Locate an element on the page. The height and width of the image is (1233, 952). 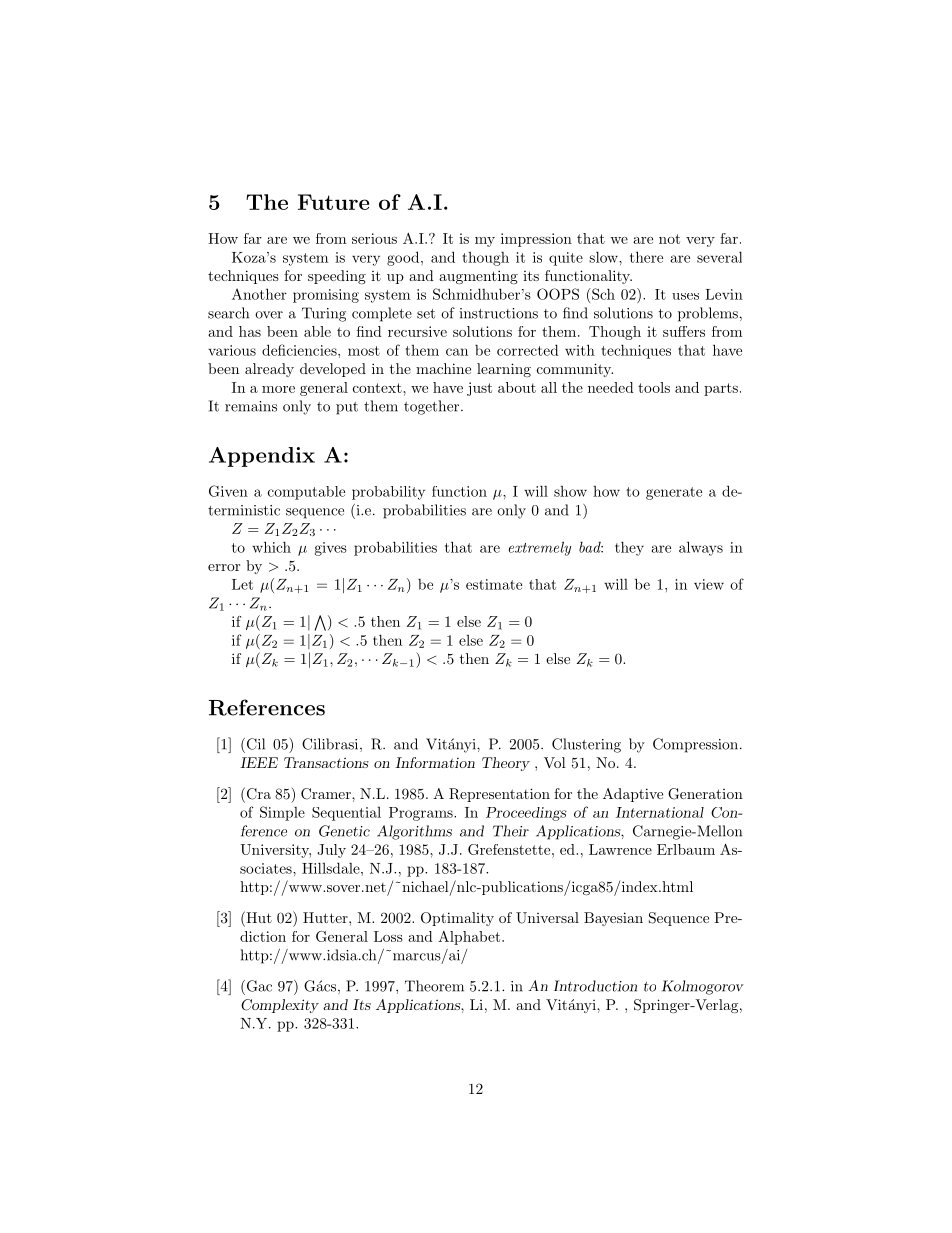
generate is located at coordinates (674, 493).
